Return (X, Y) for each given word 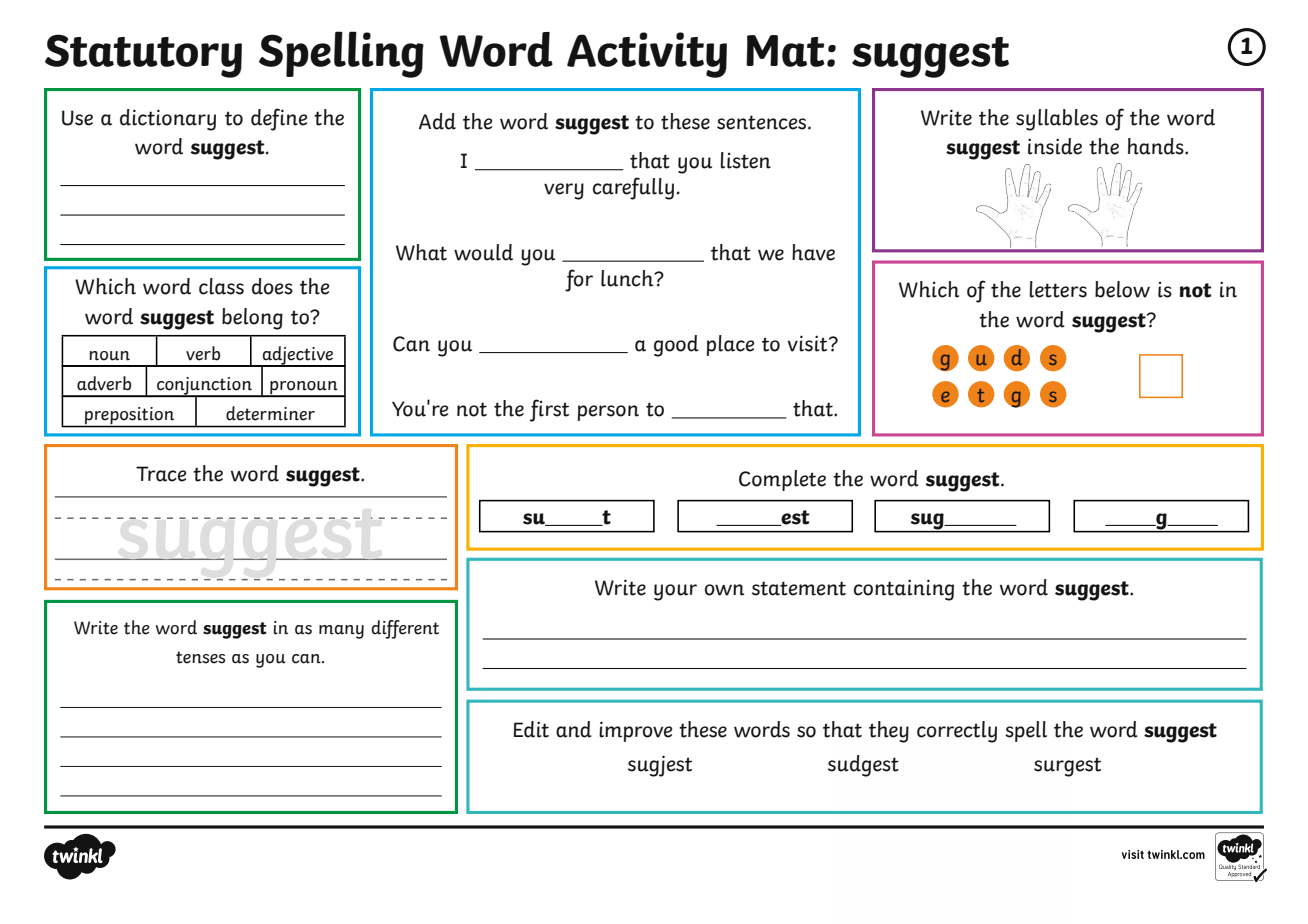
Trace (161, 474)
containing (904, 590)
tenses (200, 657)
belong (252, 319)
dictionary (168, 120)
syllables (1057, 120)
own (724, 590)
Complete (782, 480)
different (405, 629)
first (549, 410)
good (676, 346)
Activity (647, 55)
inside (1055, 146)
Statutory (143, 56)
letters (1058, 289)
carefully (633, 188)
